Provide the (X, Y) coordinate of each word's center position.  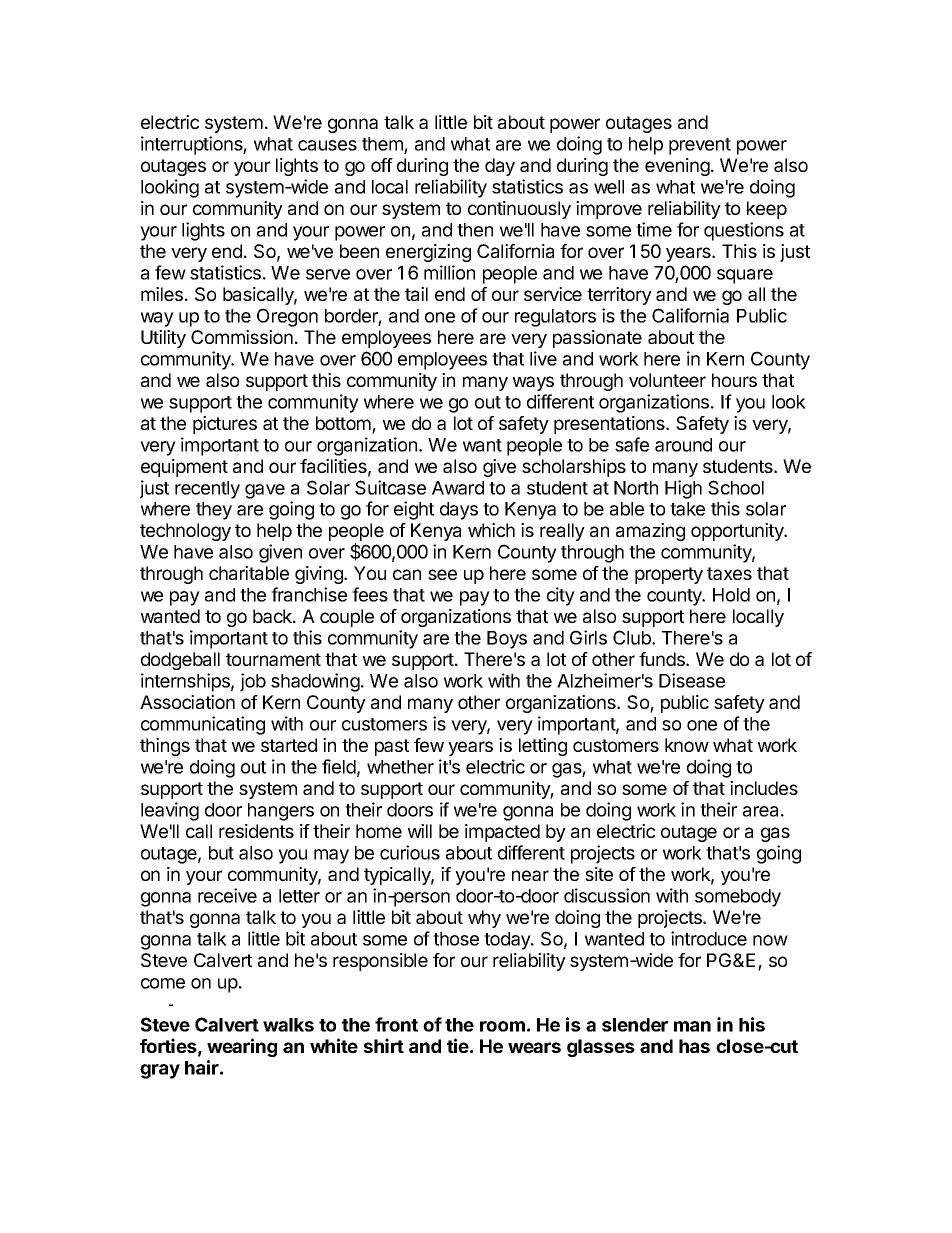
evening (677, 167)
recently (207, 490)
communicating (203, 725)
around (683, 445)
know (687, 745)
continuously (519, 210)
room (502, 1026)
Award (458, 488)
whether (400, 767)
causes (327, 145)
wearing (242, 1047)
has (694, 1046)
